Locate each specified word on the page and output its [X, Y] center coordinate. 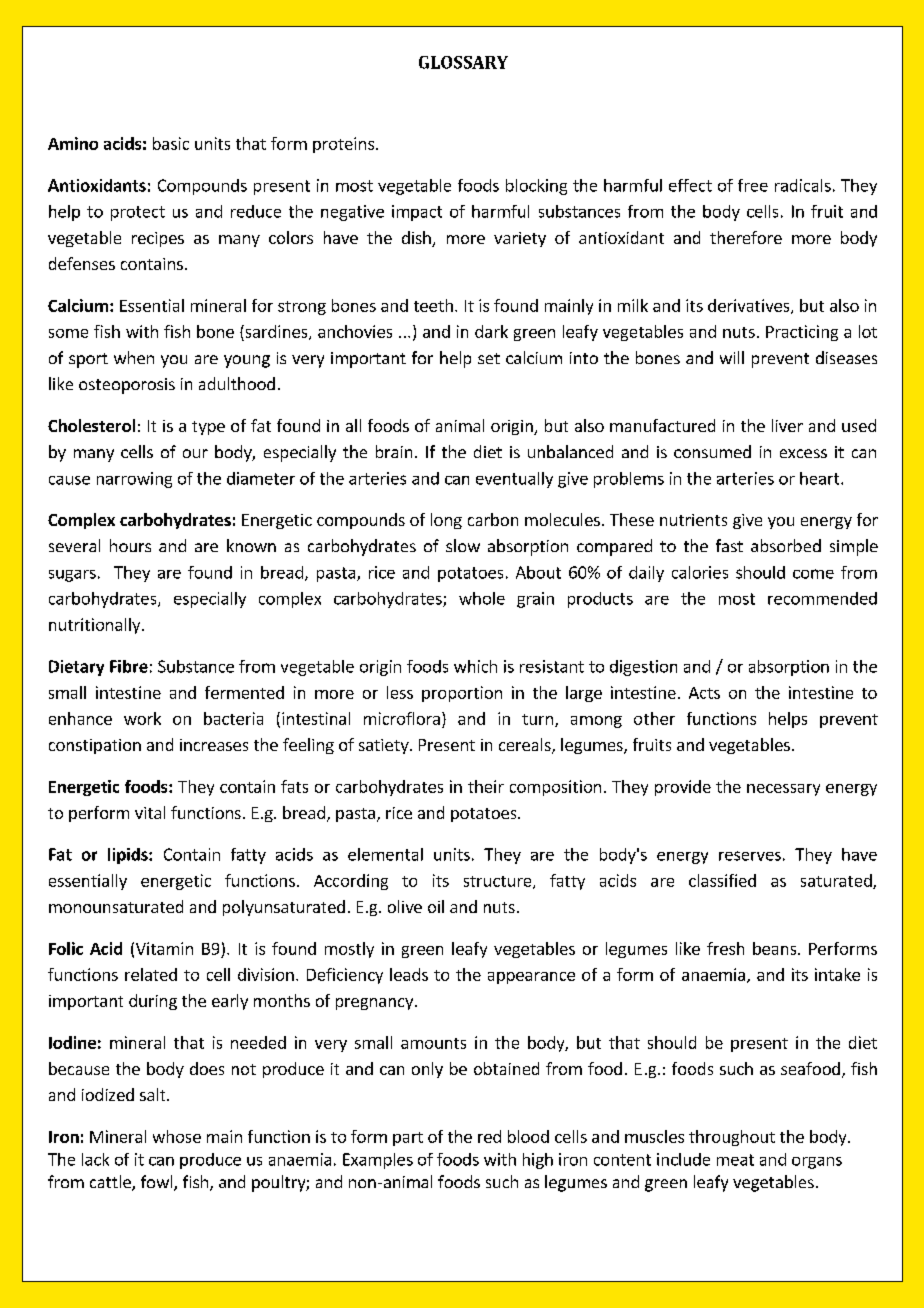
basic [171, 143]
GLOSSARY [463, 62]
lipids [129, 856]
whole [482, 598]
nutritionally [96, 626]
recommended [822, 598]
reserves [750, 856]
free [753, 185]
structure [499, 882]
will [732, 357]
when [134, 357]
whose [177, 1136]
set [489, 358]
